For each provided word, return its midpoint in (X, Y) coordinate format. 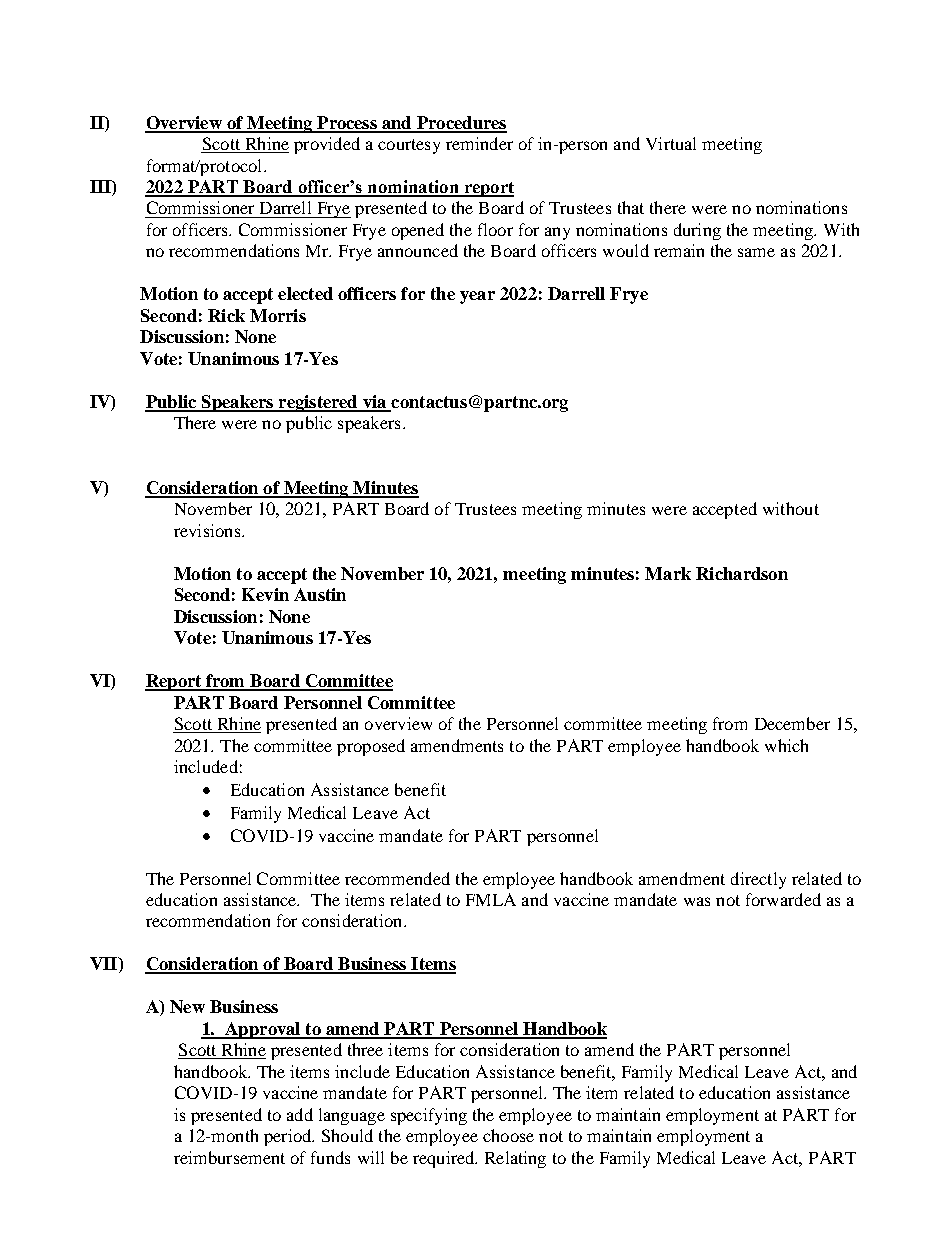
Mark (668, 573)
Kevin (265, 594)
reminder (479, 143)
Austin (320, 594)
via (375, 403)
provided (327, 145)
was (697, 901)
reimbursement (229, 1157)
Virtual (671, 143)
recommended (397, 878)
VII (105, 965)
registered (318, 403)
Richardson (742, 573)
